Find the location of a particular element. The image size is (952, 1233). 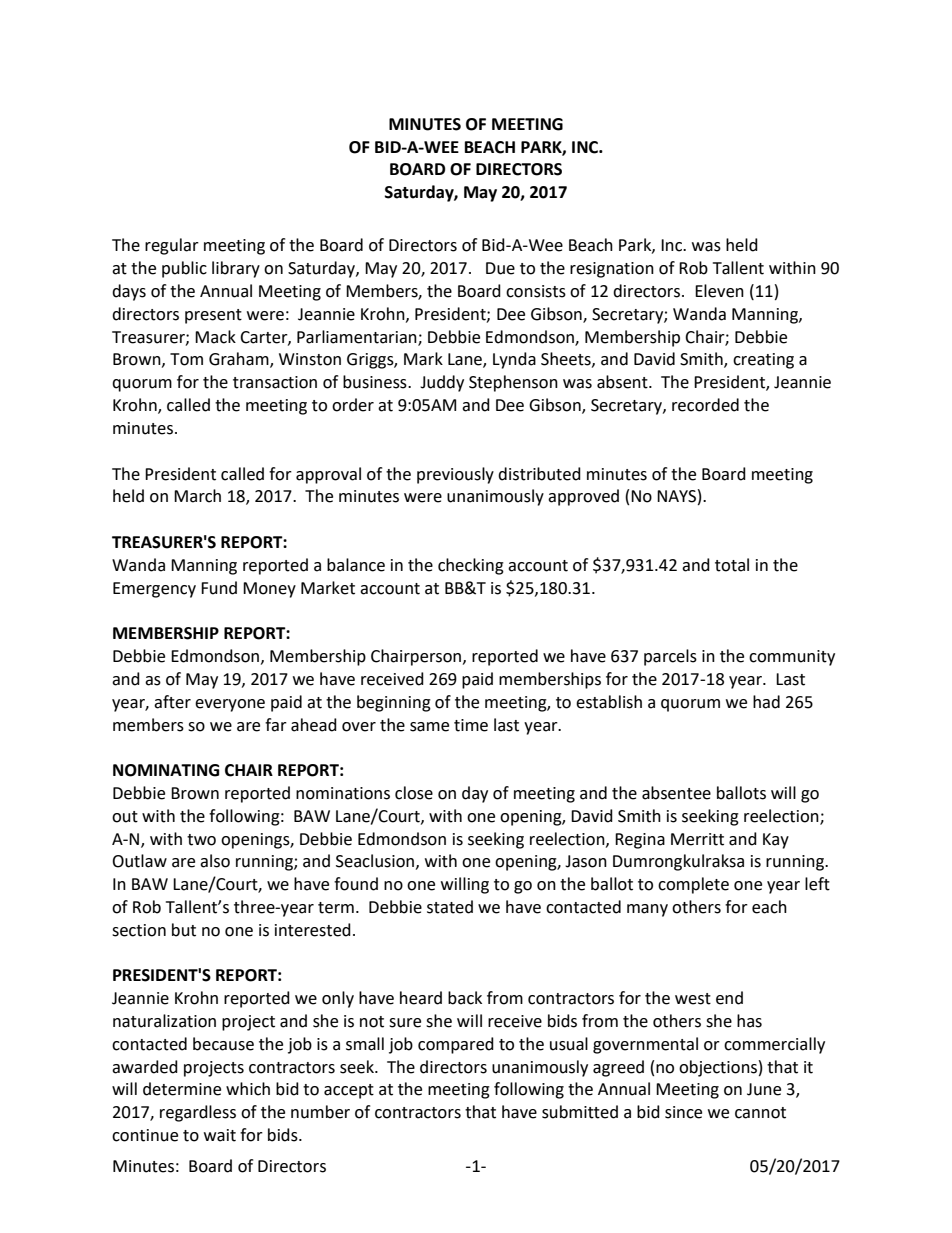

had is located at coordinates (766, 702).
